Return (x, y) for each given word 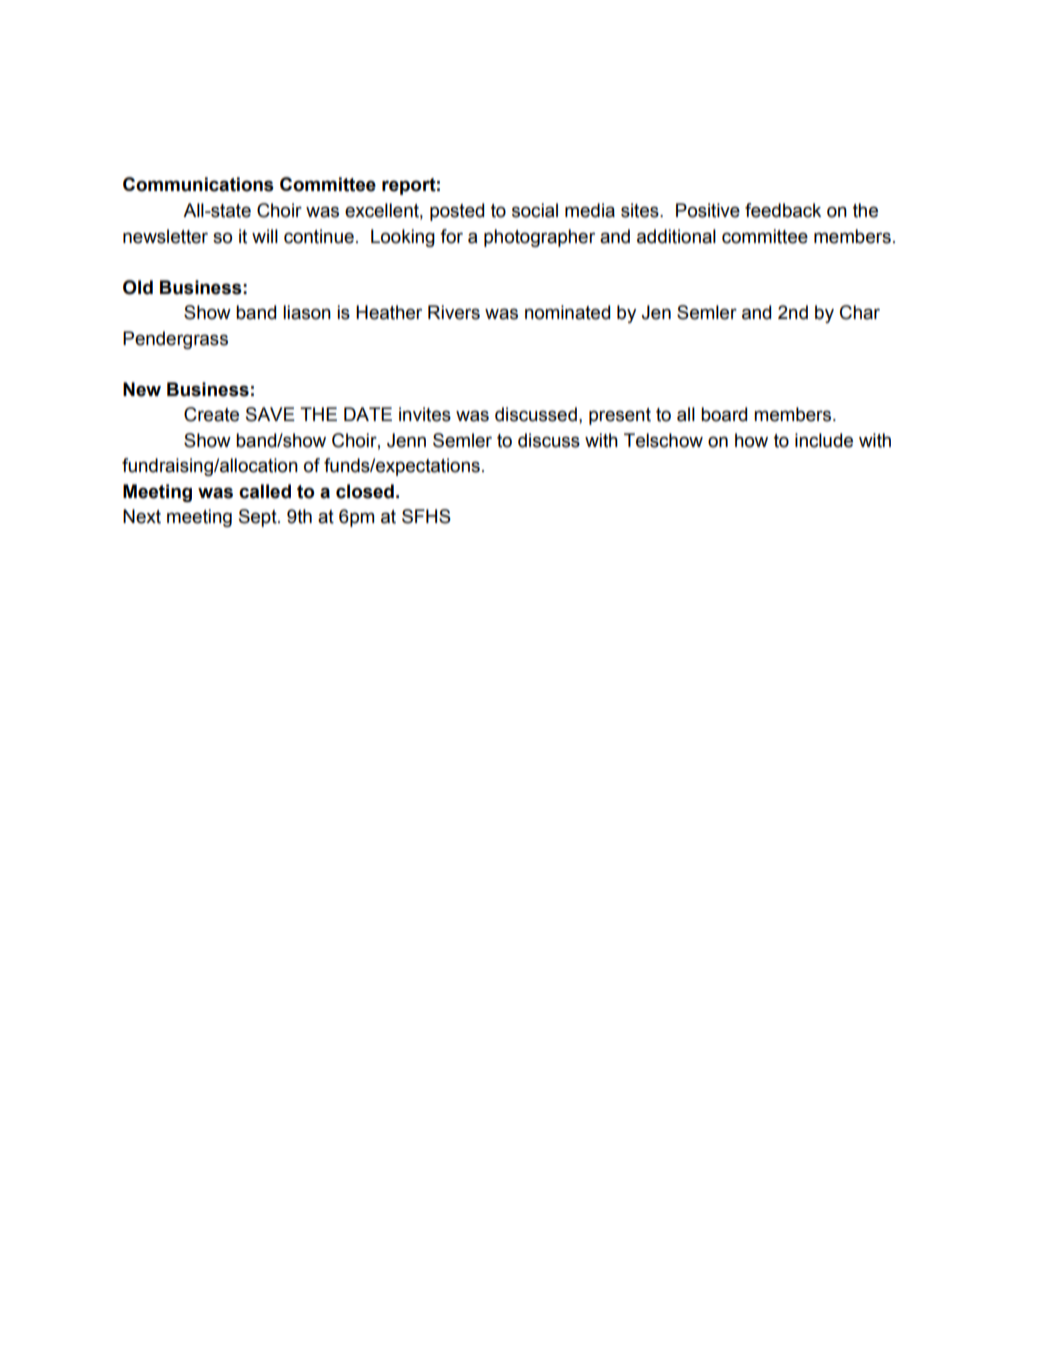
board (724, 414)
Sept (259, 518)
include (824, 440)
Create (211, 414)
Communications (198, 184)
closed (365, 491)
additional (676, 236)
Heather (389, 312)
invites (425, 414)
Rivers (454, 312)
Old (138, 287)
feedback (783, 210)
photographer (539, 238)
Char (860, 312)
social (535, 210)
